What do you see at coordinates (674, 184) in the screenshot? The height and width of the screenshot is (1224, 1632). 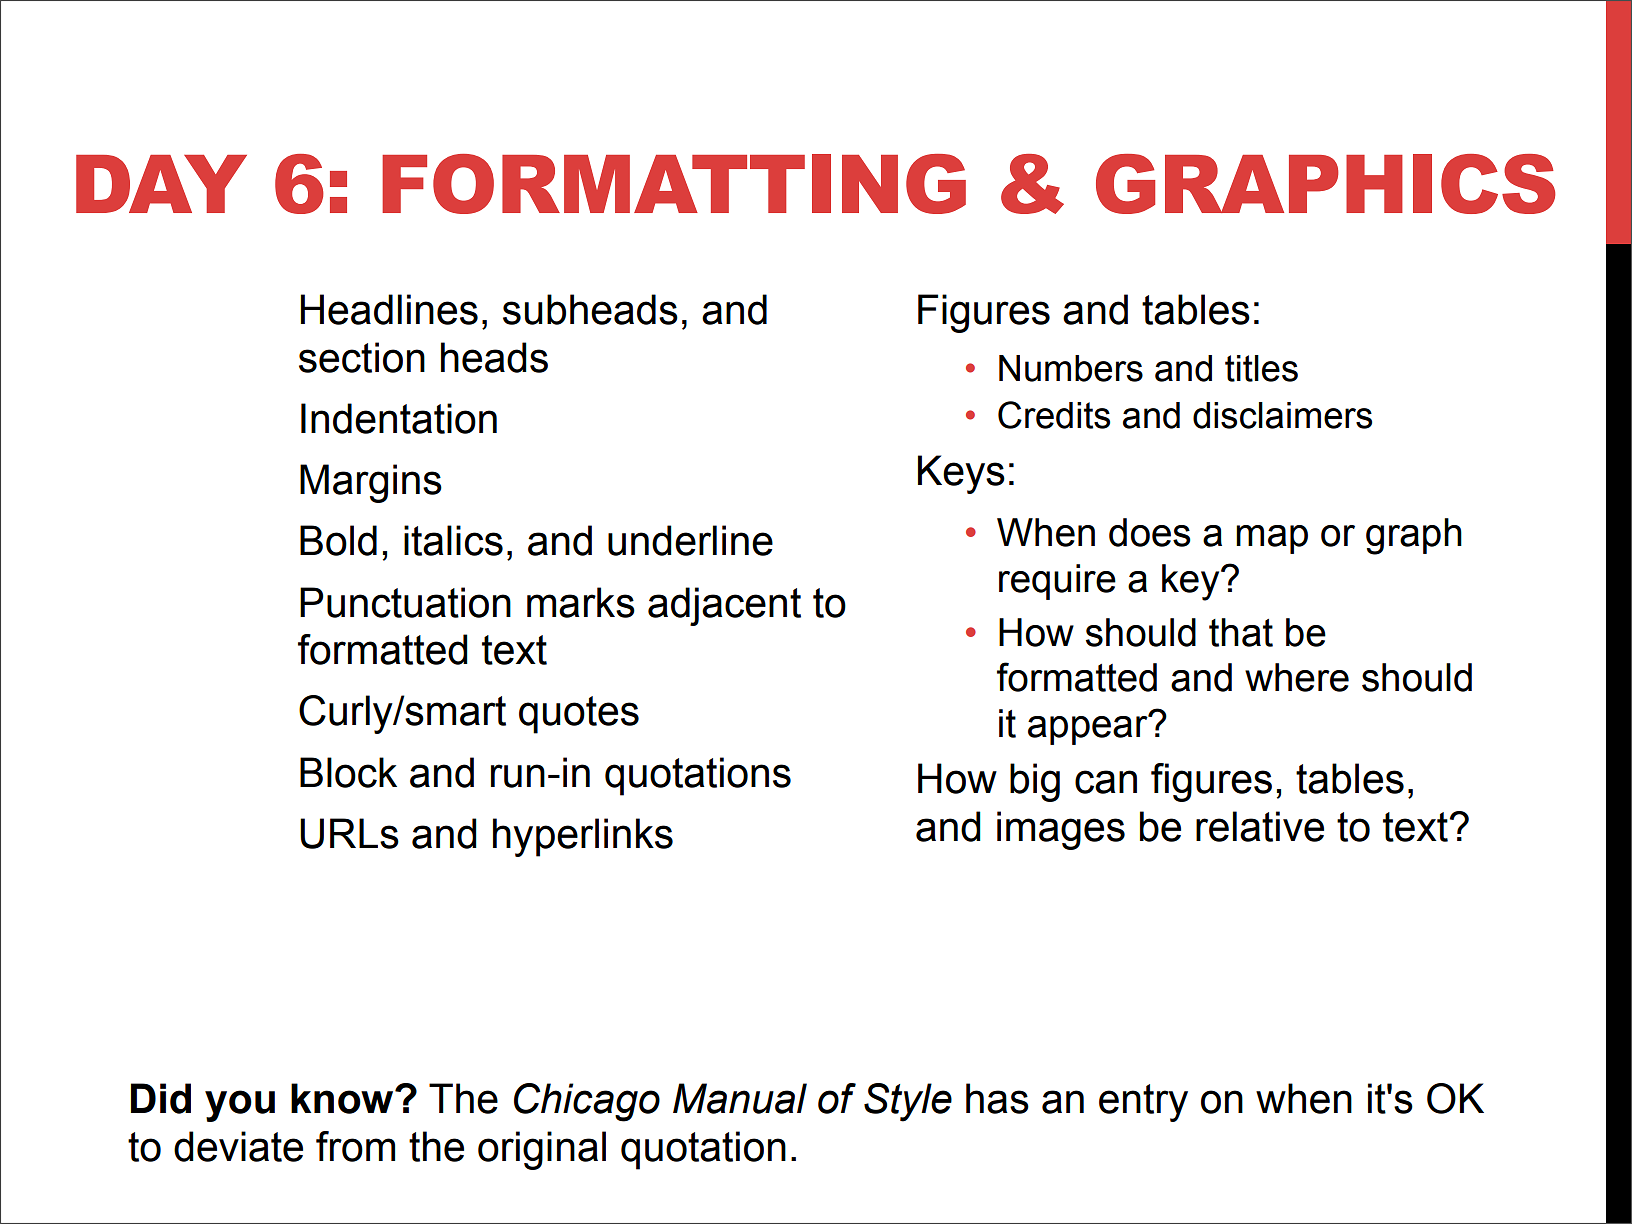 I see `FORMATTING` at bounding box center [674, 184].
